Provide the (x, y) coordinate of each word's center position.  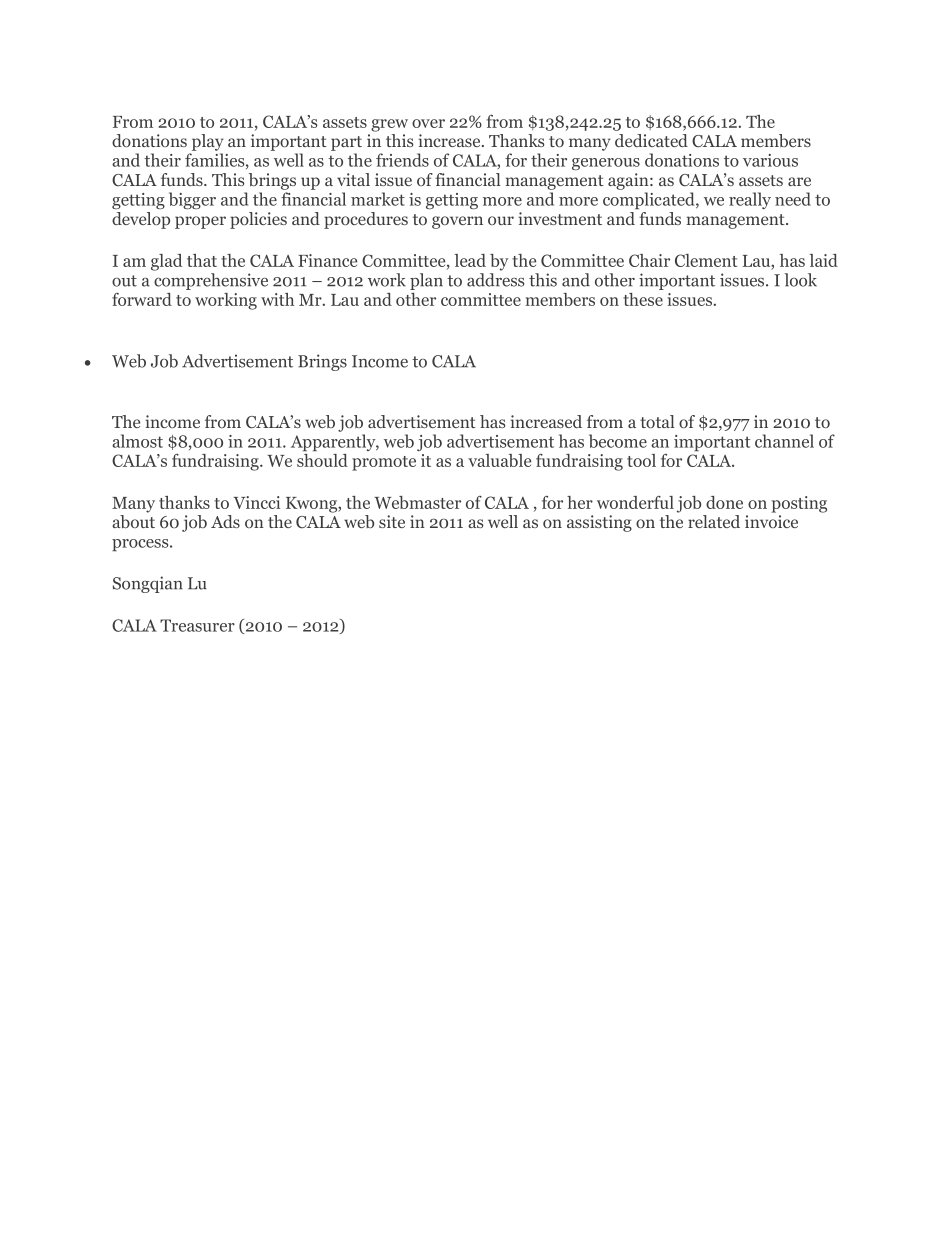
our (501, 220)
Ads (225, 521)
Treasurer (197, 625)
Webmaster (417, 502)
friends (402, 160)
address (495, 280)
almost (137, 441)
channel (784, 441)
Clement (706, 260)
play (208, 142)
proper (200, 222)
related (714, 521)
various (770, 160)
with (277, 299)
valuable (499, 460)
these (643, 299)
